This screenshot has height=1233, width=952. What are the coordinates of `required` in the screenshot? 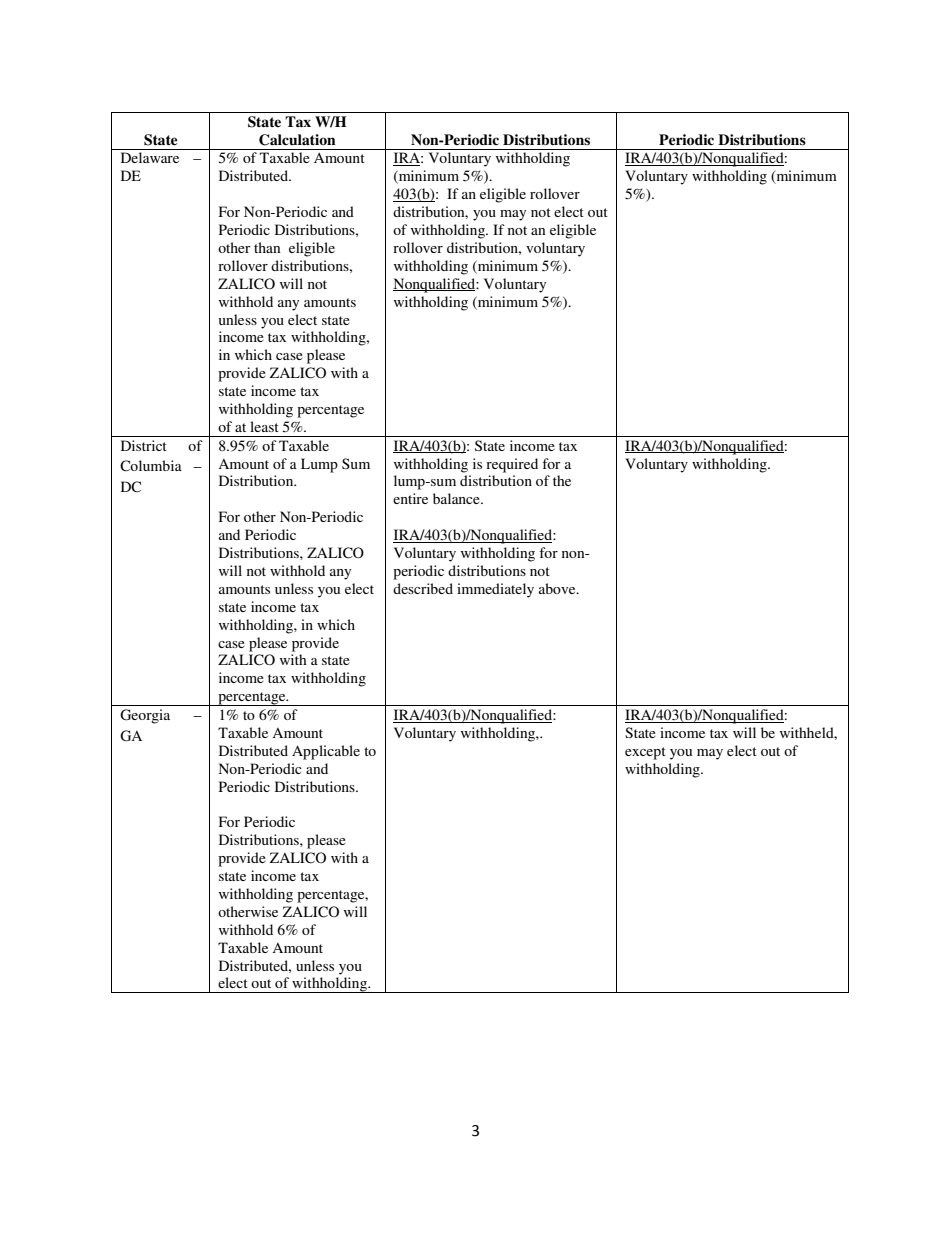 It's located at (512, 465).
